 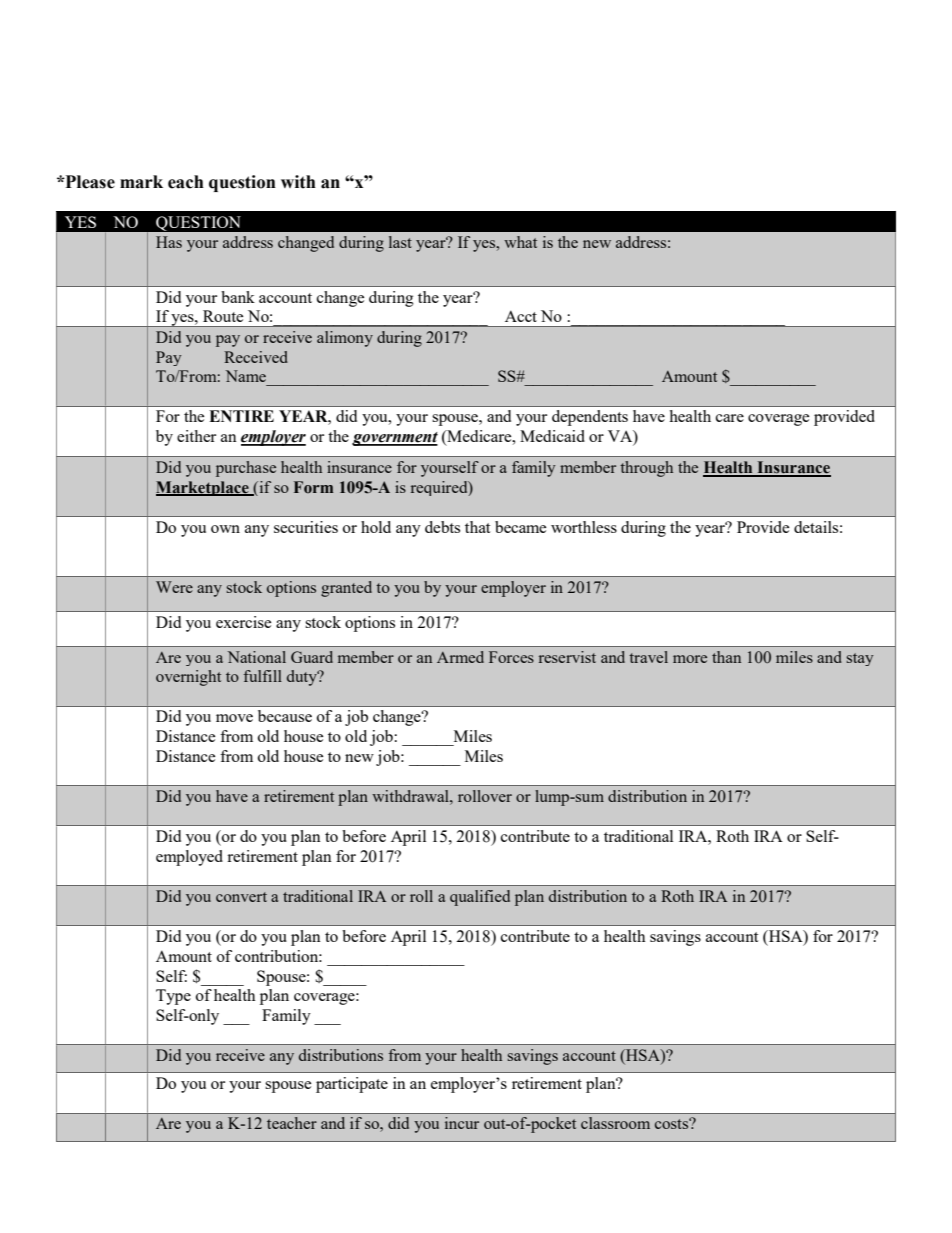 I want to click on participate, so click(x=352, y=1085).
